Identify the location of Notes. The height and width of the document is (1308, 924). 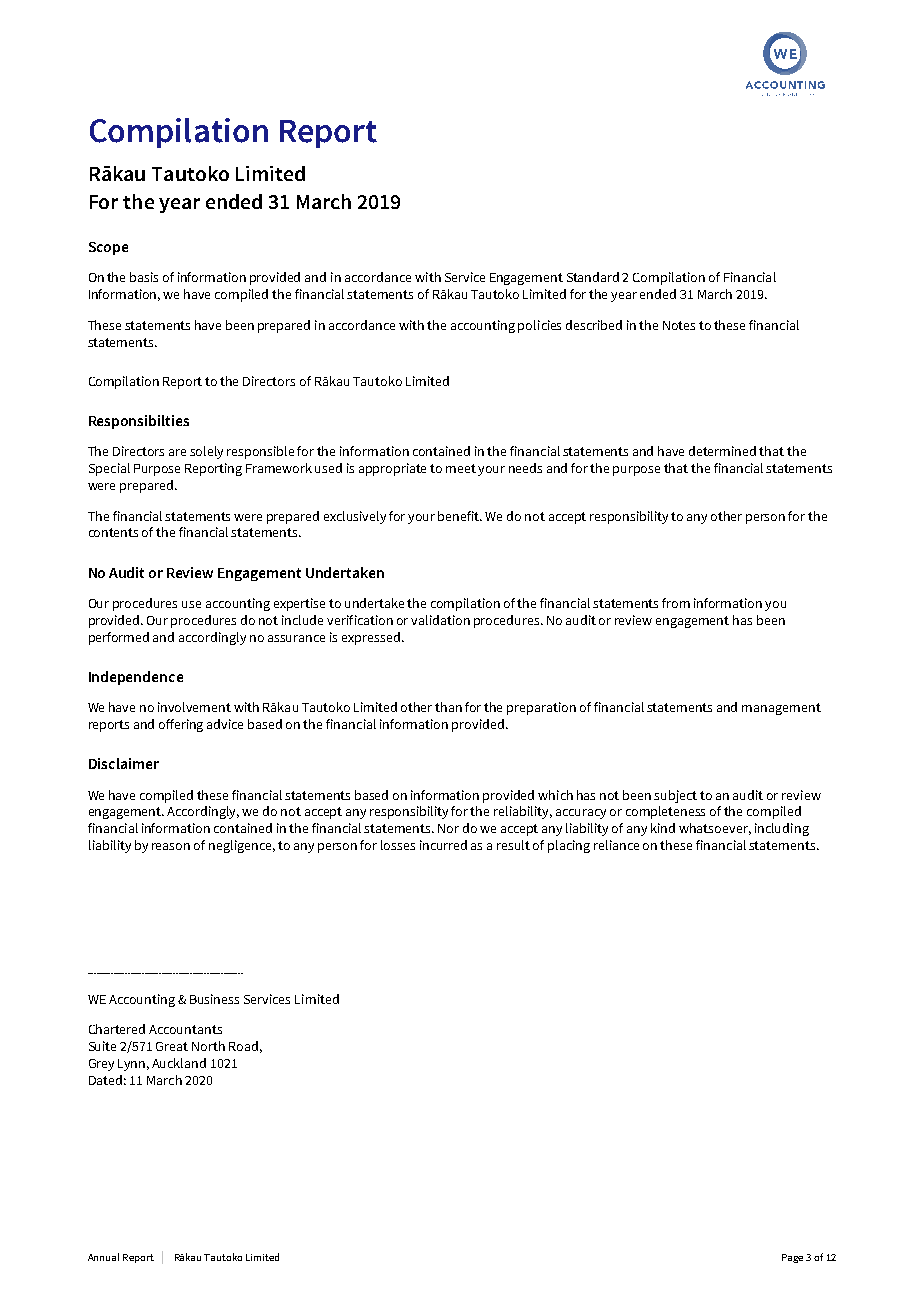
(679, 325).
